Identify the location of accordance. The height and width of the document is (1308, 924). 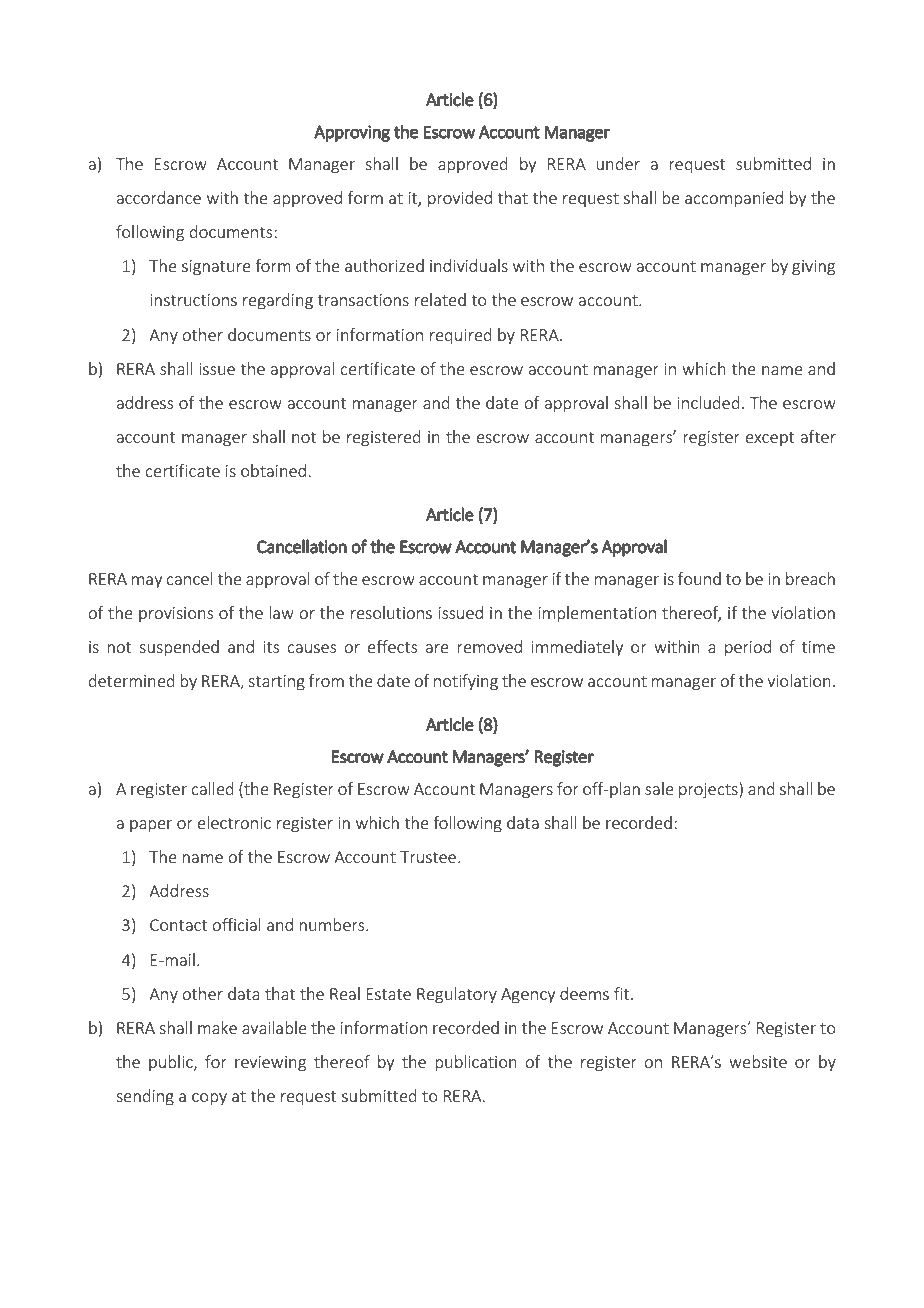
(159, 197).
